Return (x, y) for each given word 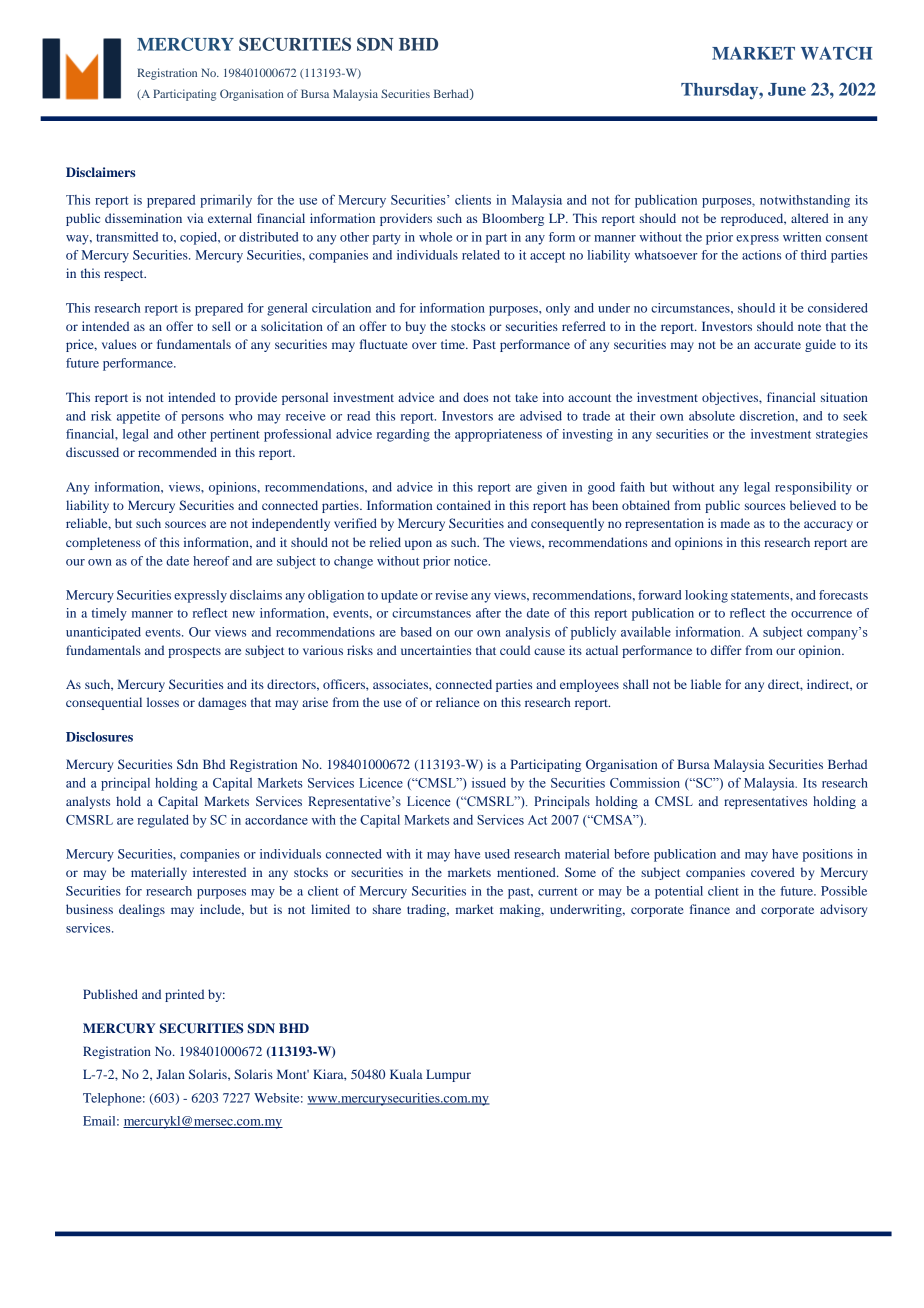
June (787, 89)
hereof (211, 561)
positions (828, 855)
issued (489, 783)
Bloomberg (513, 219)
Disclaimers (100, 172)
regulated (163, 821)
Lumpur (448, 1075)
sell (221, 326)
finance (710, 909)
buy (415, 327)
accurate (777, 345)
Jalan (170, 1074)
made (735, 523)
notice (472, 561)
